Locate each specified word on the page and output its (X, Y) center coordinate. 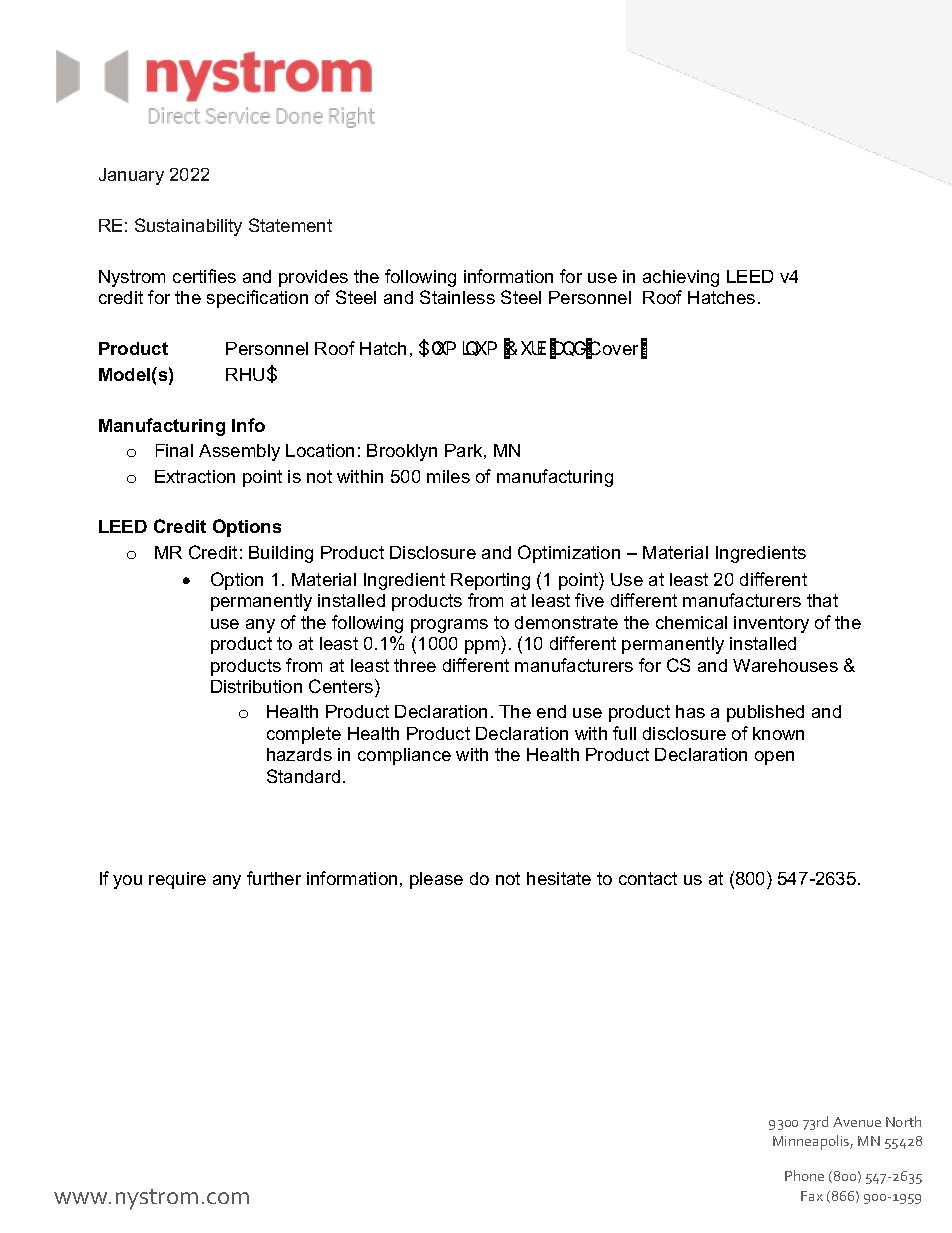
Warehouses (785, 665)
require (177, 880)
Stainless (457, 297)
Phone (804, 1175)
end (551, 711)
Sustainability (188, 227)
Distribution (256, 686)
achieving (681, 278)
